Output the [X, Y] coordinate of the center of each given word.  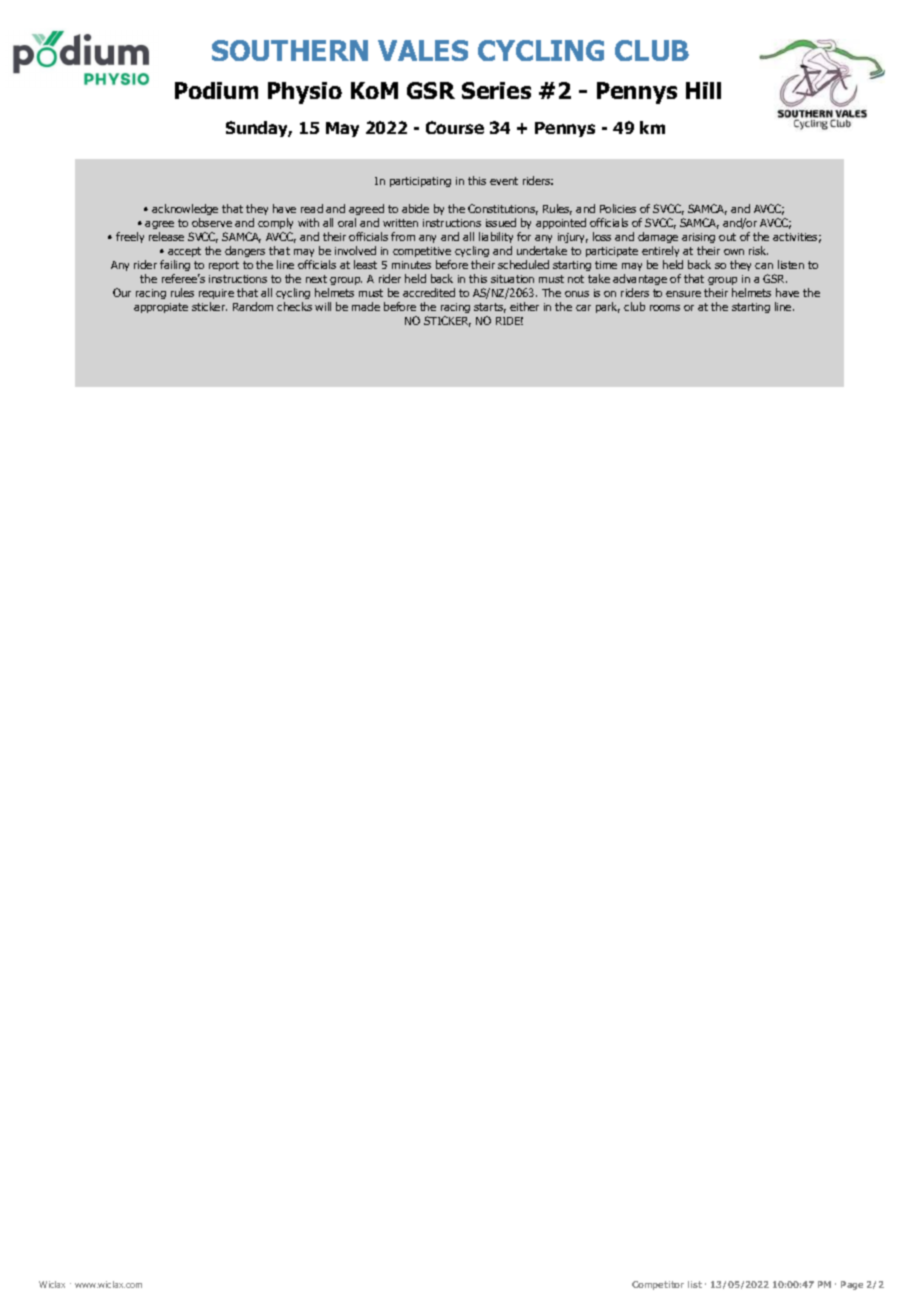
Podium [216, 90]
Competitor [658, 1285]
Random [253, 306]
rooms [665, 308]
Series [496, 90]
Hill [703, 90]
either [524, 306]
